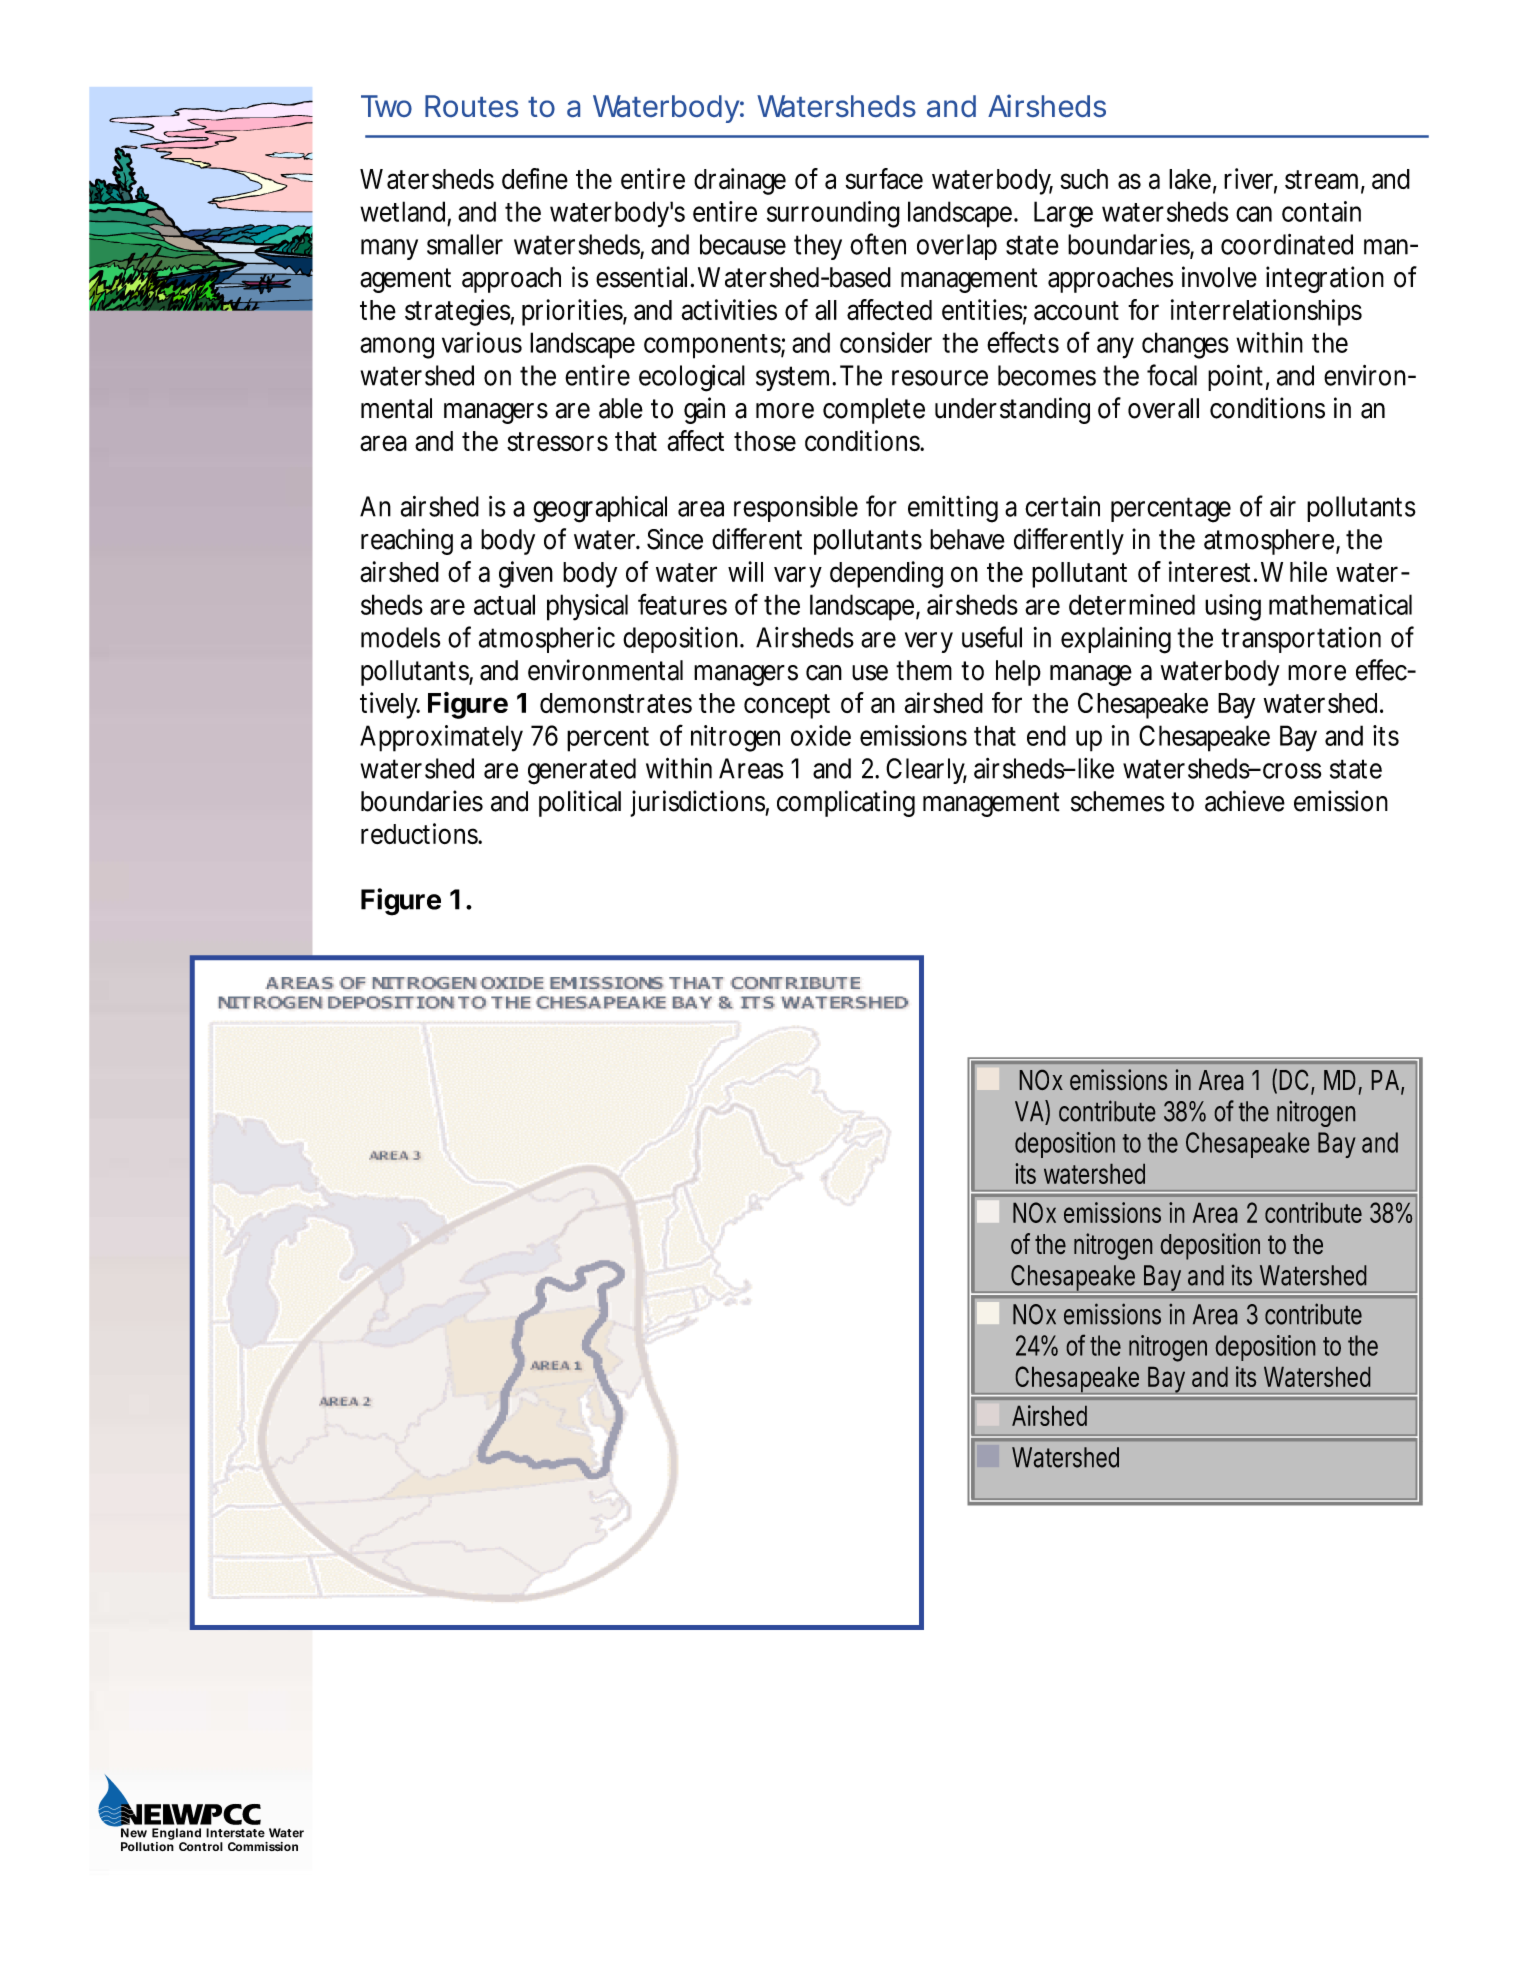 The height and width of the document is (1965, 1518). I want to click on explaining, so click(1116, 640).
